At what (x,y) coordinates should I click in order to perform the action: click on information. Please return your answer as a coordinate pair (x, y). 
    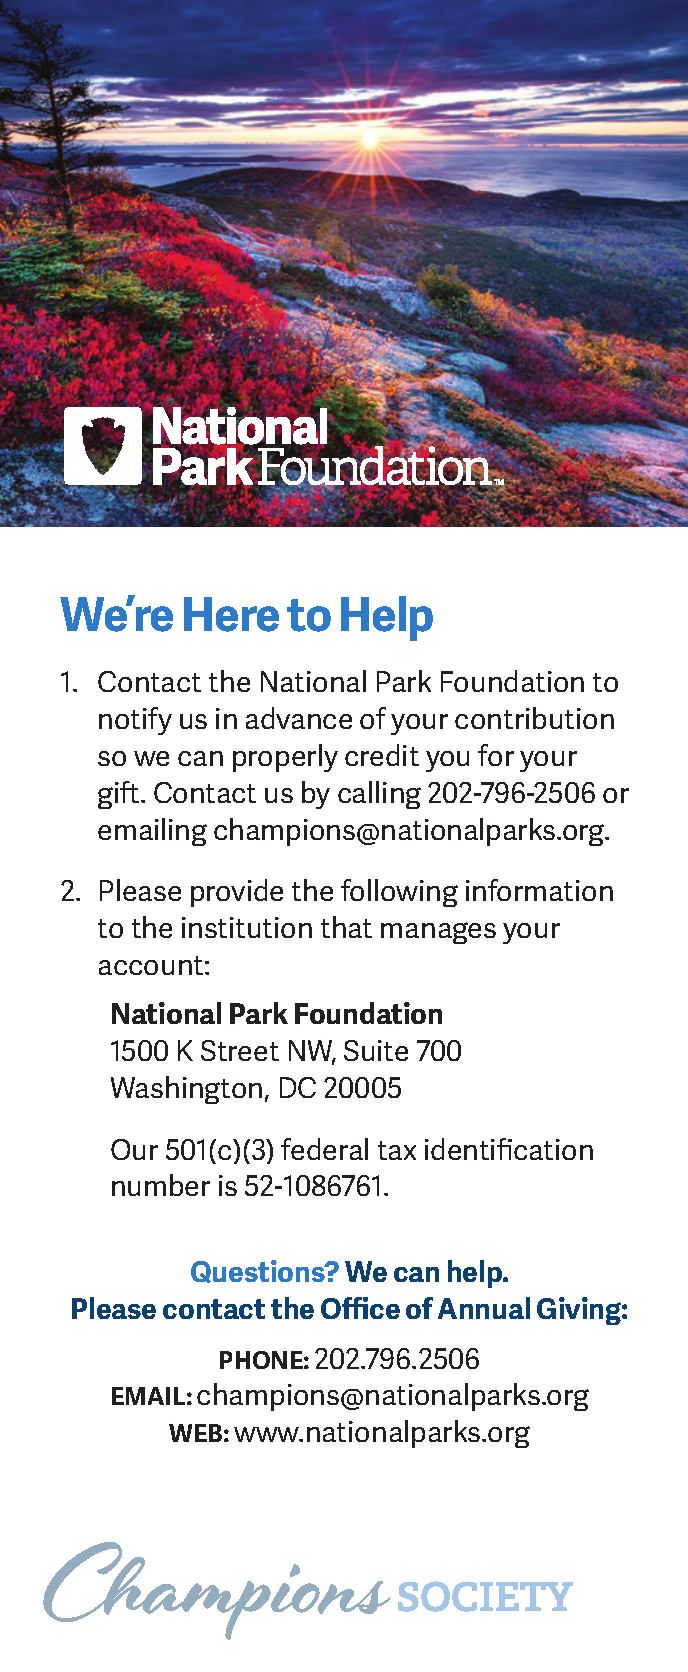
    Looking at the image, I should click on (539, 890).
